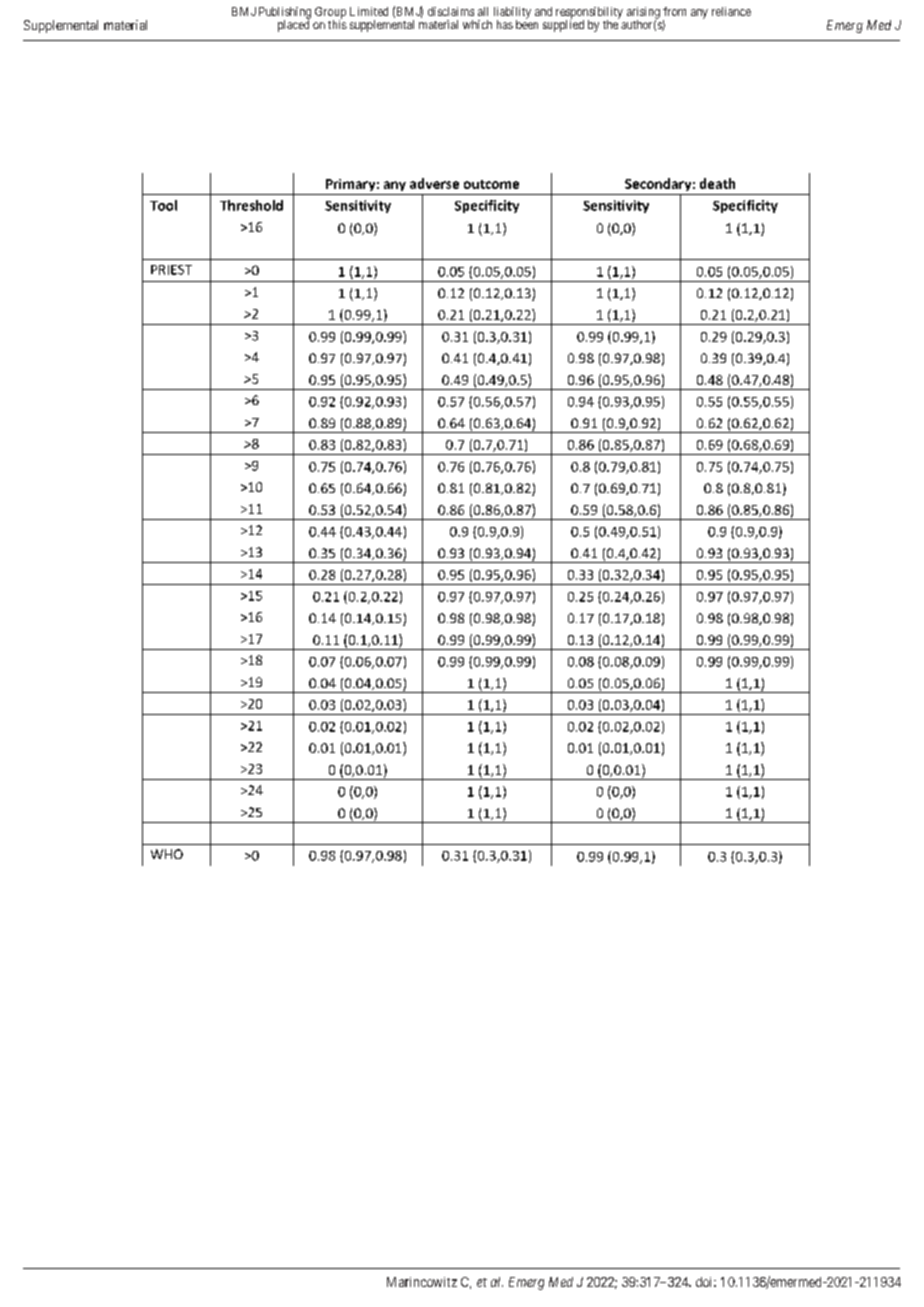 This page has width=924, height=1307. What do you see at coordinates (717, 183) in the page?
I see `death` at bounding box center [717, 183].
